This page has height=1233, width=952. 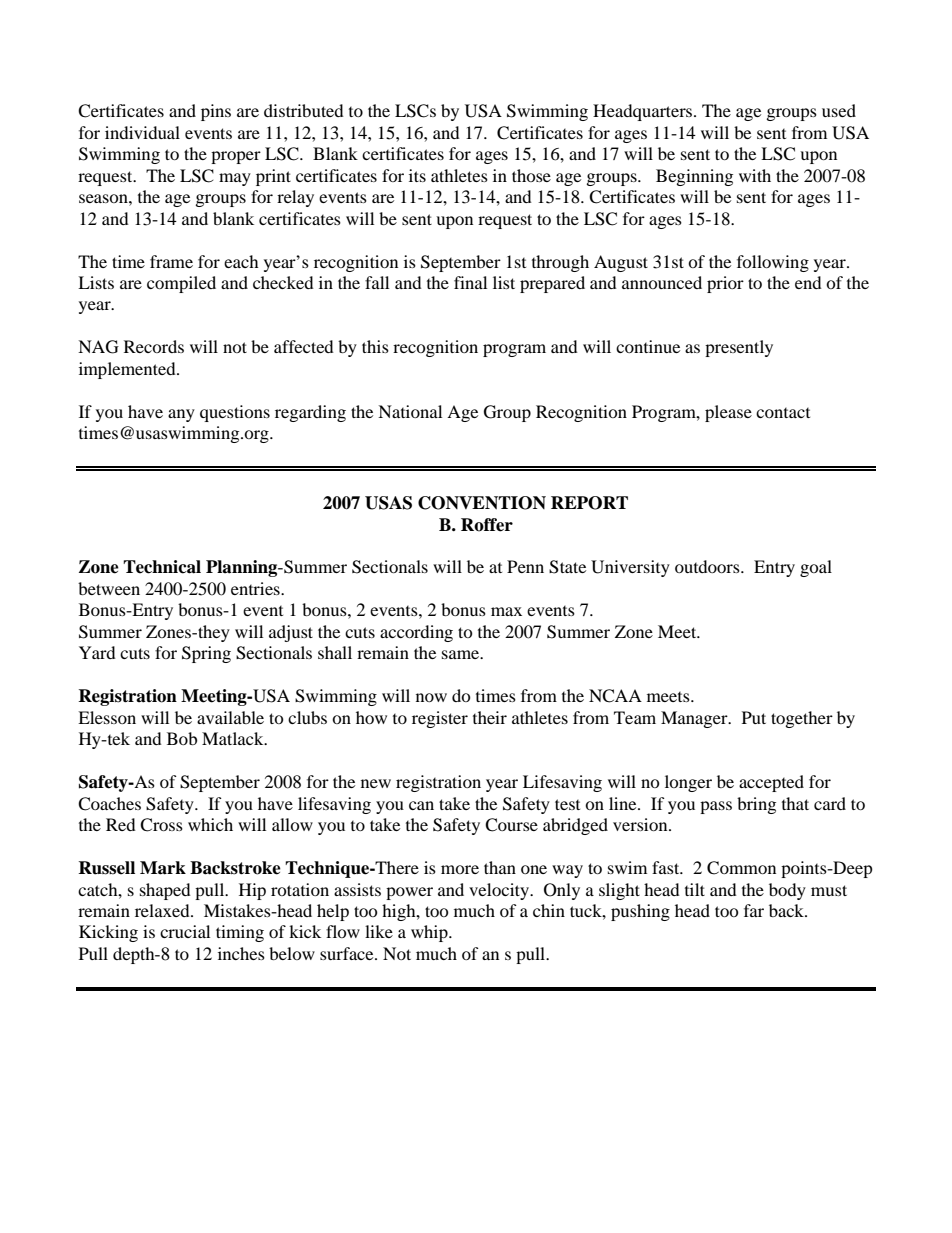 What do you see at coordinates (182, 738) in the page?
I see `Bob` at bounding box center [182, 738].
